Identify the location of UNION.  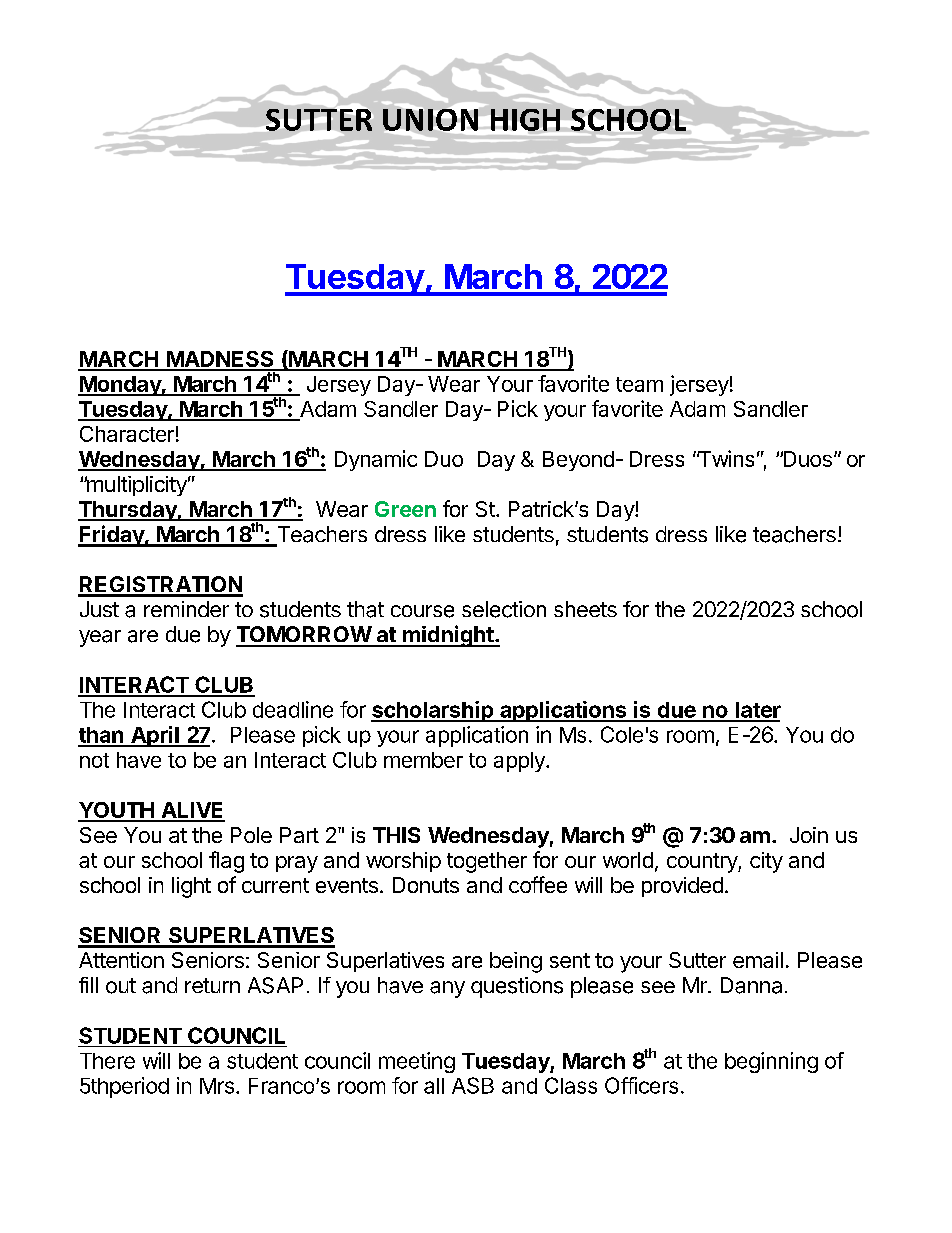
(430, 120).
